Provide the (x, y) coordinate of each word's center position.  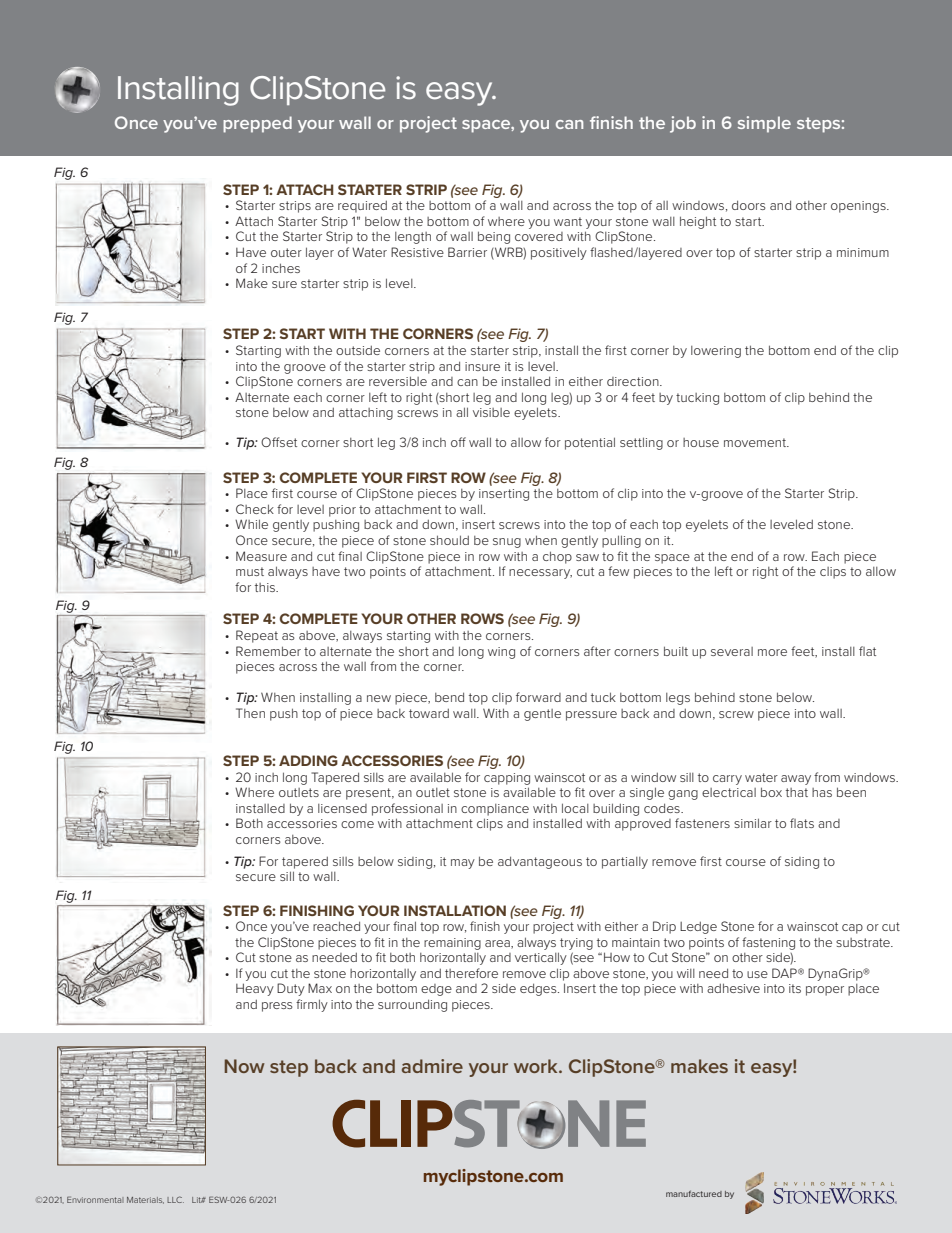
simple (764, 124)
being (494, 237)
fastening (768, 943)
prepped (257, 124)
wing (501, 653)
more (772, 652)
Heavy (255, 989)
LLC (175, 1199)
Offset (279, 442)
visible (491, 412)
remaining (452, 944)
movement (756, 442)
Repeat (257, 636)
